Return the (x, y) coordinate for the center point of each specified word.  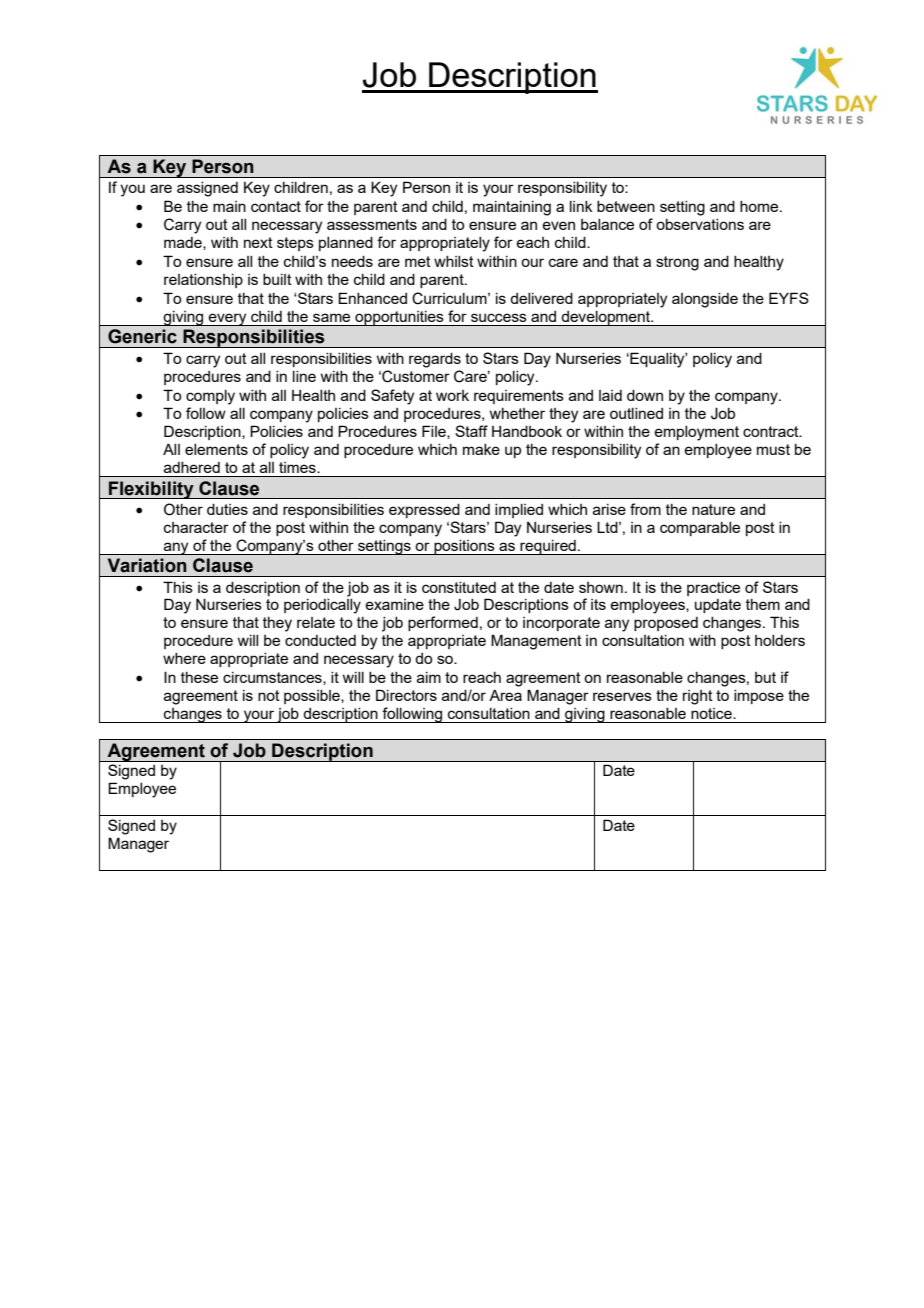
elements (216, 449)
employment (696, 433)
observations (700, 224)
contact (276, 206)
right (698, 697)
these (199, 677)
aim (429, 677)
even (558, 225)
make (481, 449)
